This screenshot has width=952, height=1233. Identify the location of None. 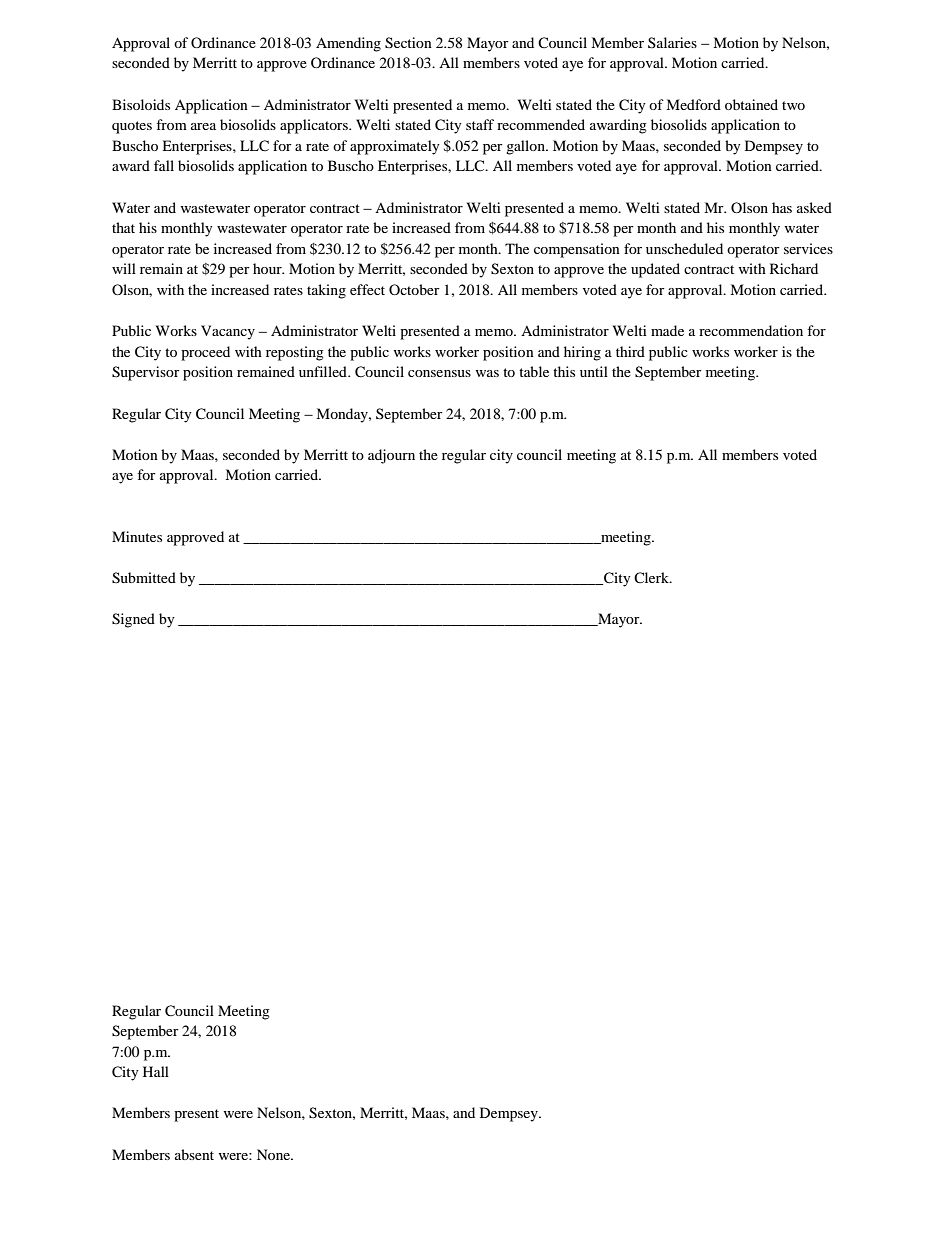
(274, 1154).
